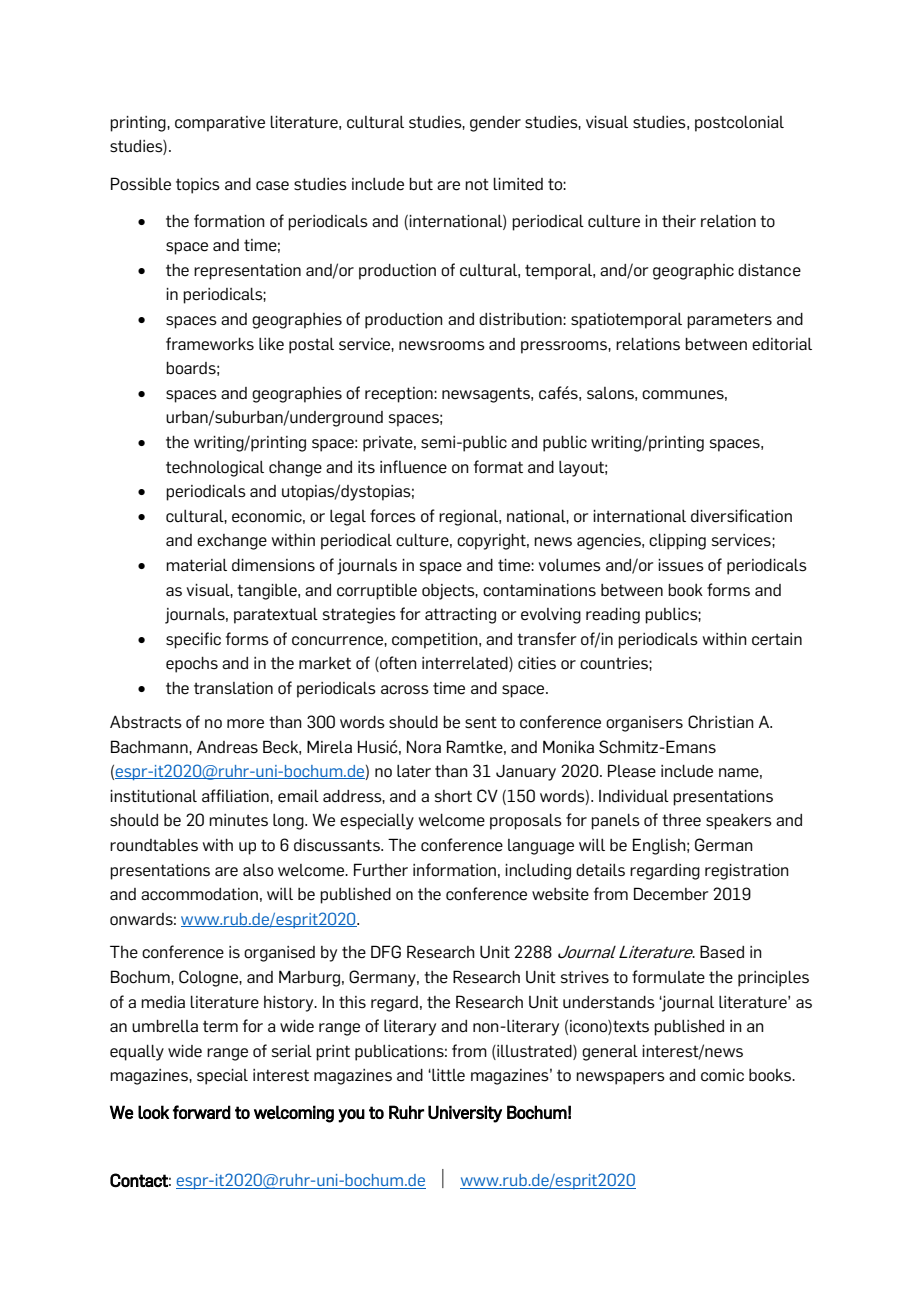  Describe the element at coordinates (236, 796) in the screenshot. I see `affiliation` at that location.
